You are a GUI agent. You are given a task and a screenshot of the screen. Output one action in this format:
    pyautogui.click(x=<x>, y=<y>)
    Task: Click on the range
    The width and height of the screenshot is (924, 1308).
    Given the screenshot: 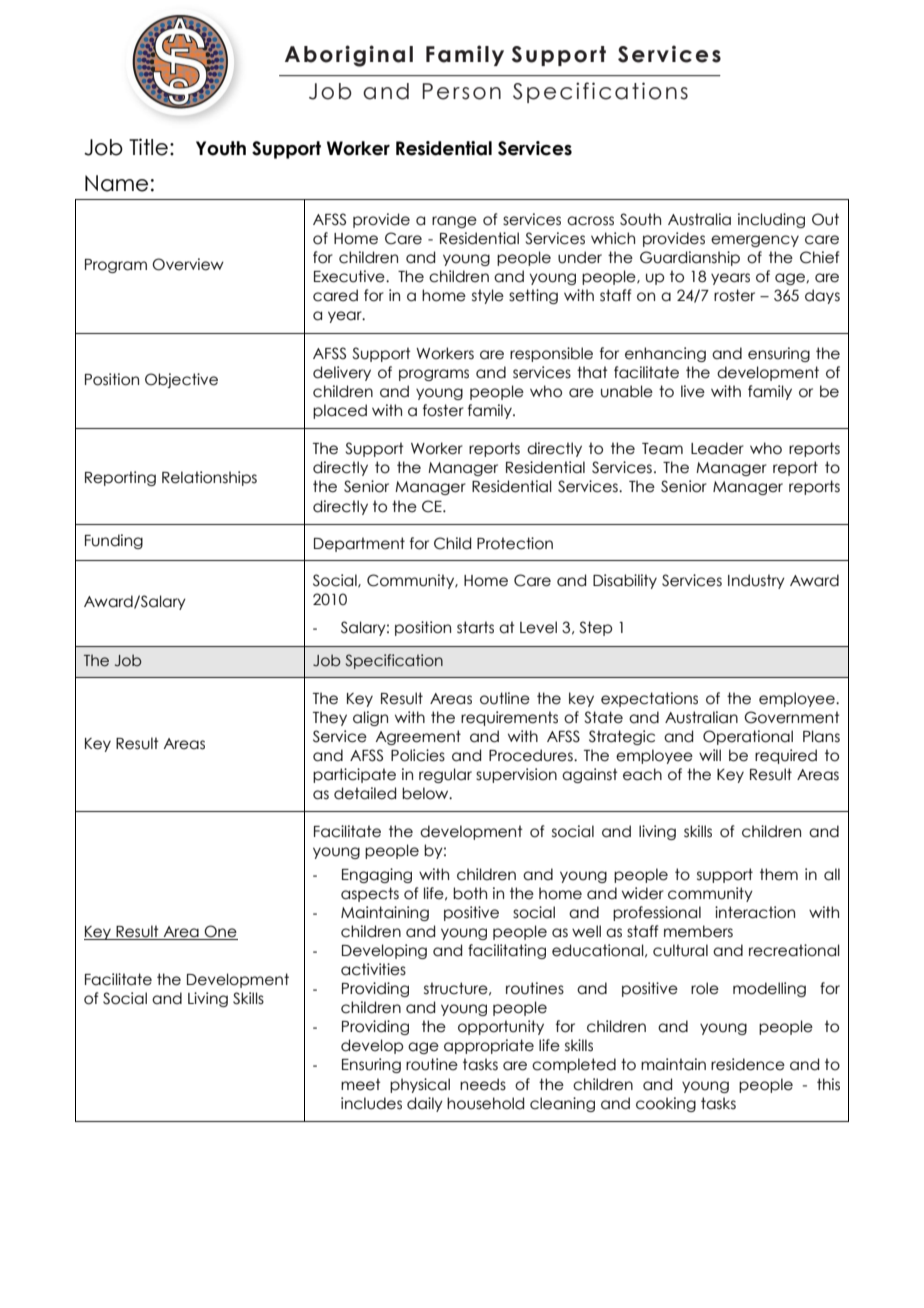 What is the action you would take?
    pyautogui.click(x=454, y=222)
